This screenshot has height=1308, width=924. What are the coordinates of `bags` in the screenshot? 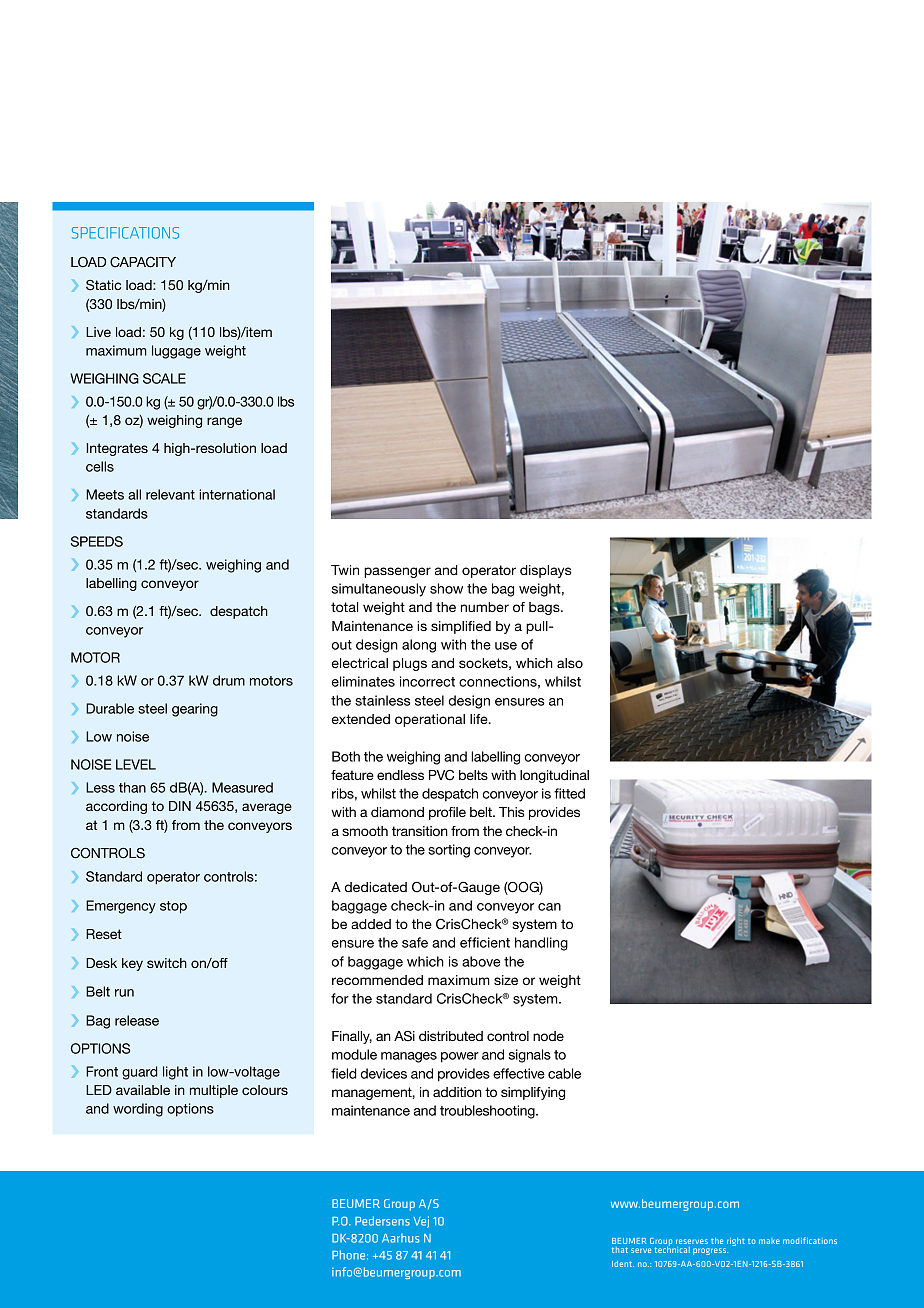 It's located at (545, 608).
